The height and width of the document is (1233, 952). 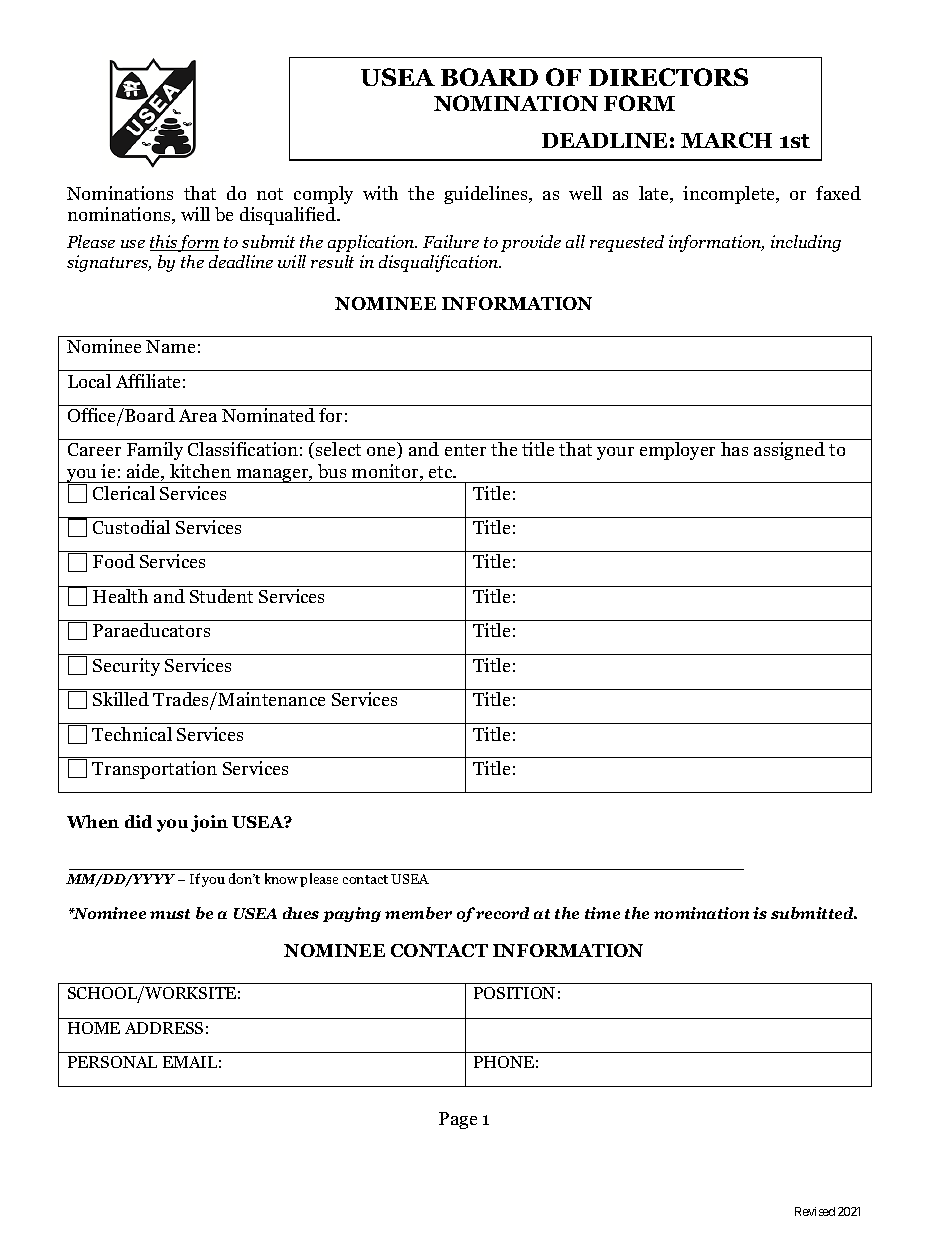 What do you see at coordinates (270, 194) in the document?
I see `not` at bounding box center [270, 194].
